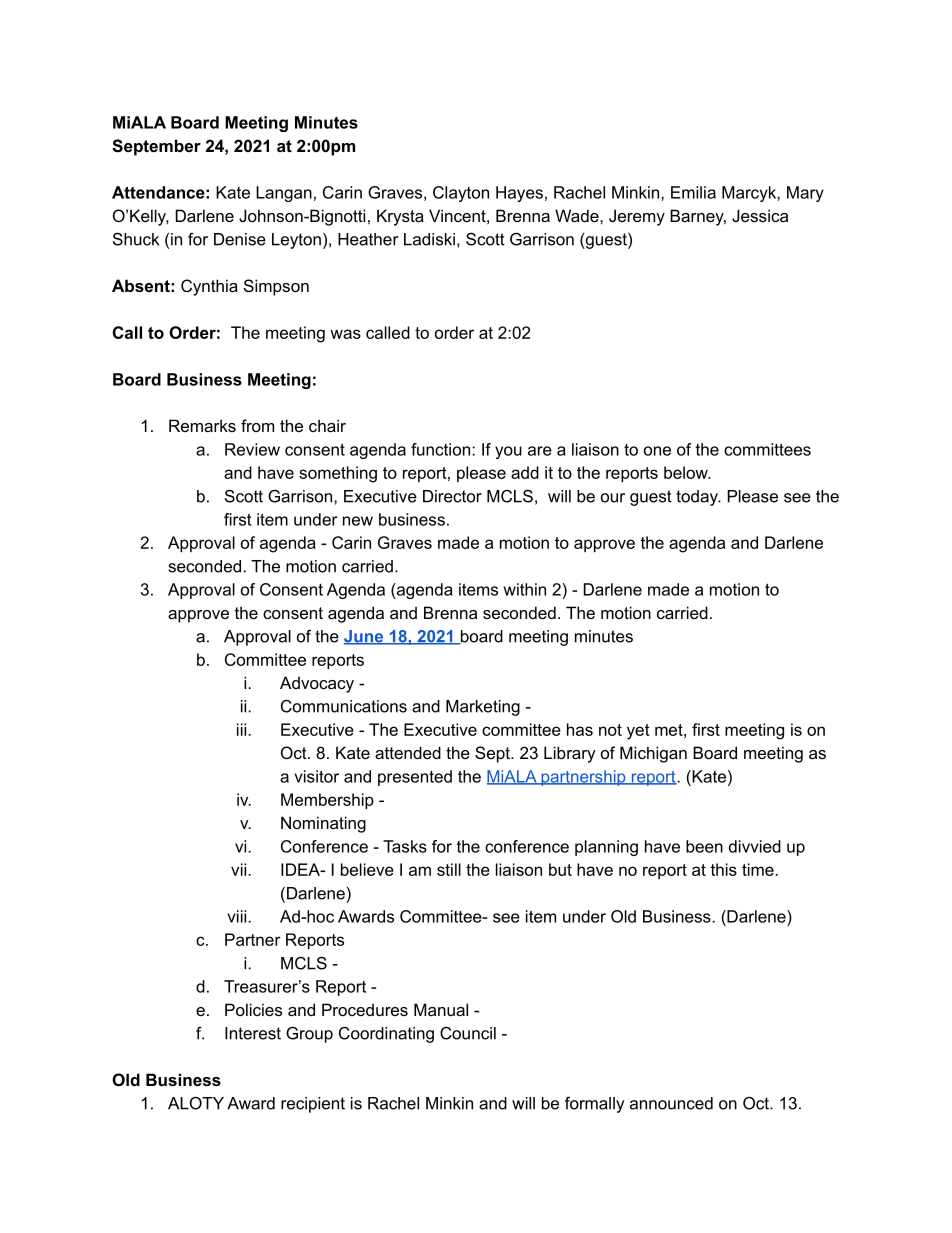  I want to click on Advocacy, so click(317, 684).
